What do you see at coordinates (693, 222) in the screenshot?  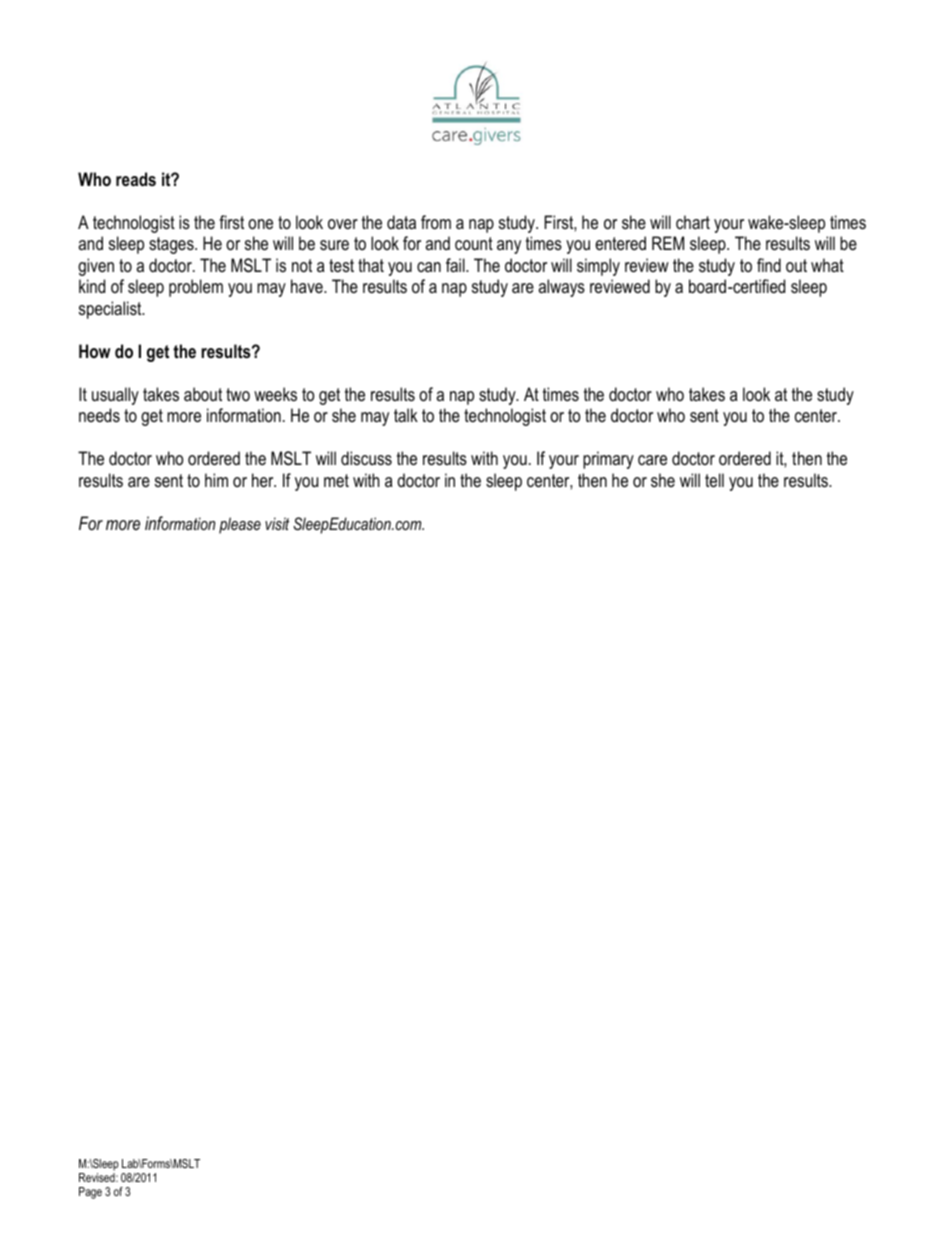 I see `chart` at bounding box center [693, 222].
